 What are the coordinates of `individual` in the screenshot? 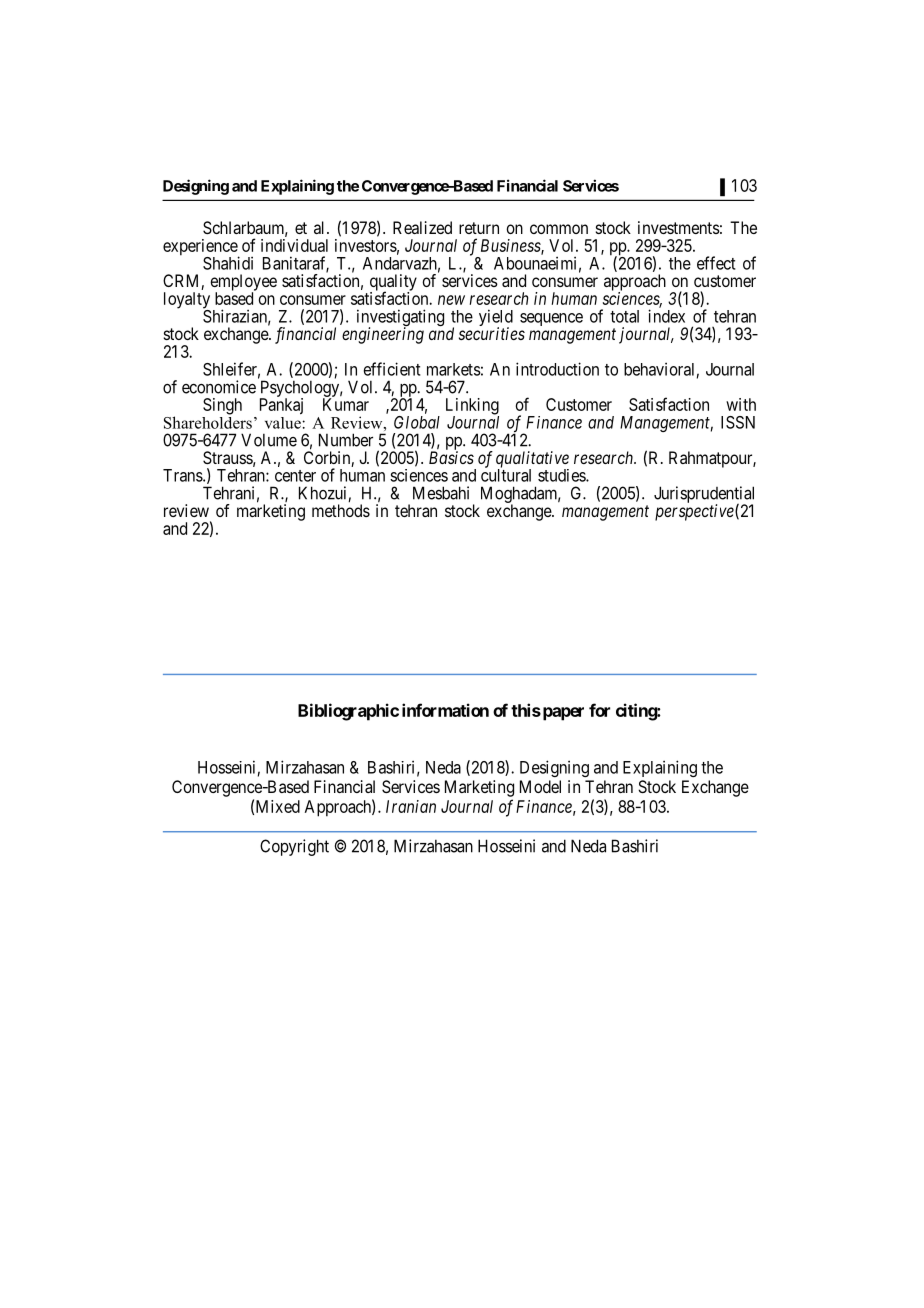 It's located at (294, 245).
